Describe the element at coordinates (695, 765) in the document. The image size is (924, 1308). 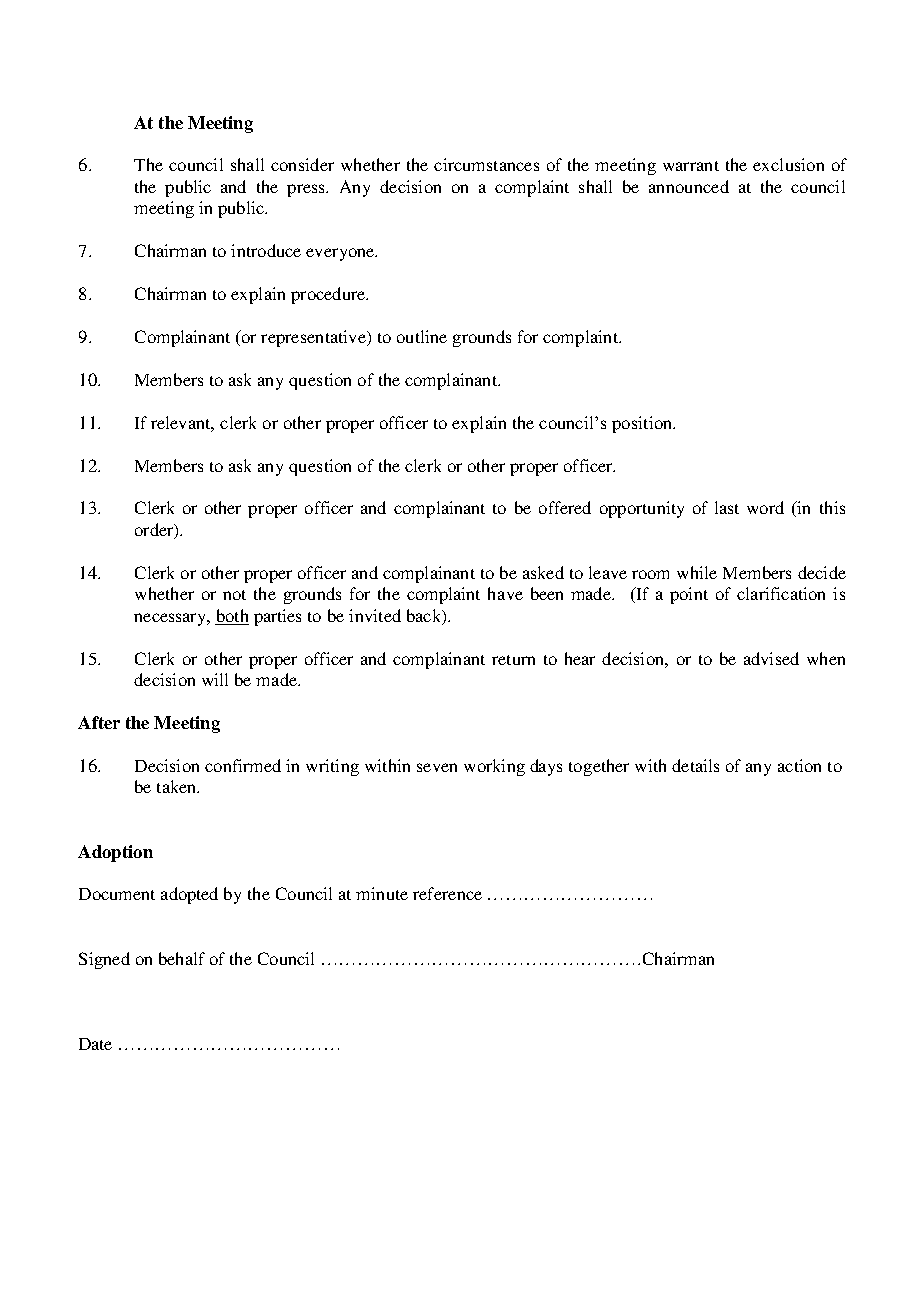
I see `details` at that location.
